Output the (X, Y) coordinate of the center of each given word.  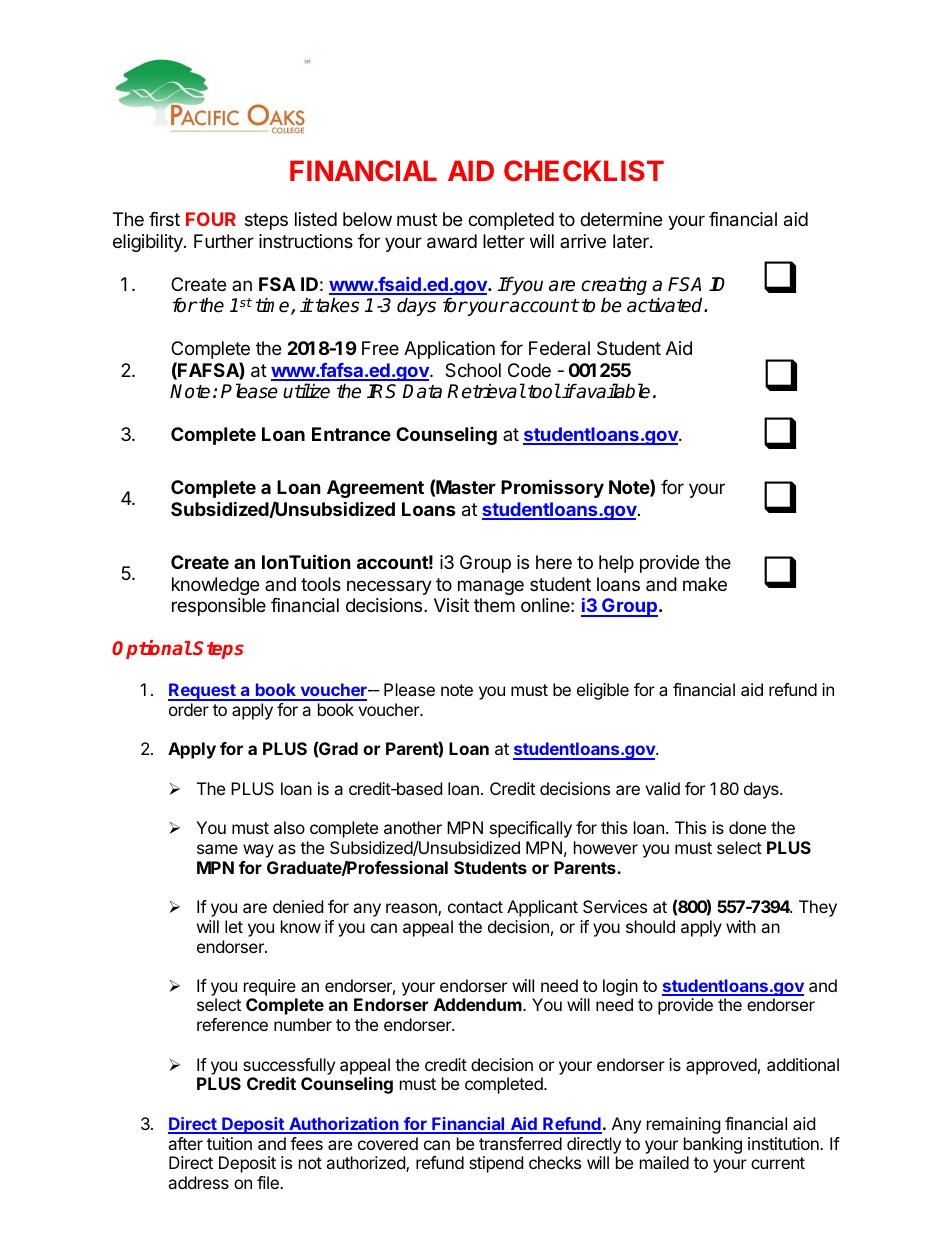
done (747, 827)
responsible (219, 607)
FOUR (211, 219)
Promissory (552, 488)
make (705, 584)
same (217, 849)
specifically (531, 829)
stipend (496, 1164)
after (185, 1143)
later (632, 241)
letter (504, 241)
